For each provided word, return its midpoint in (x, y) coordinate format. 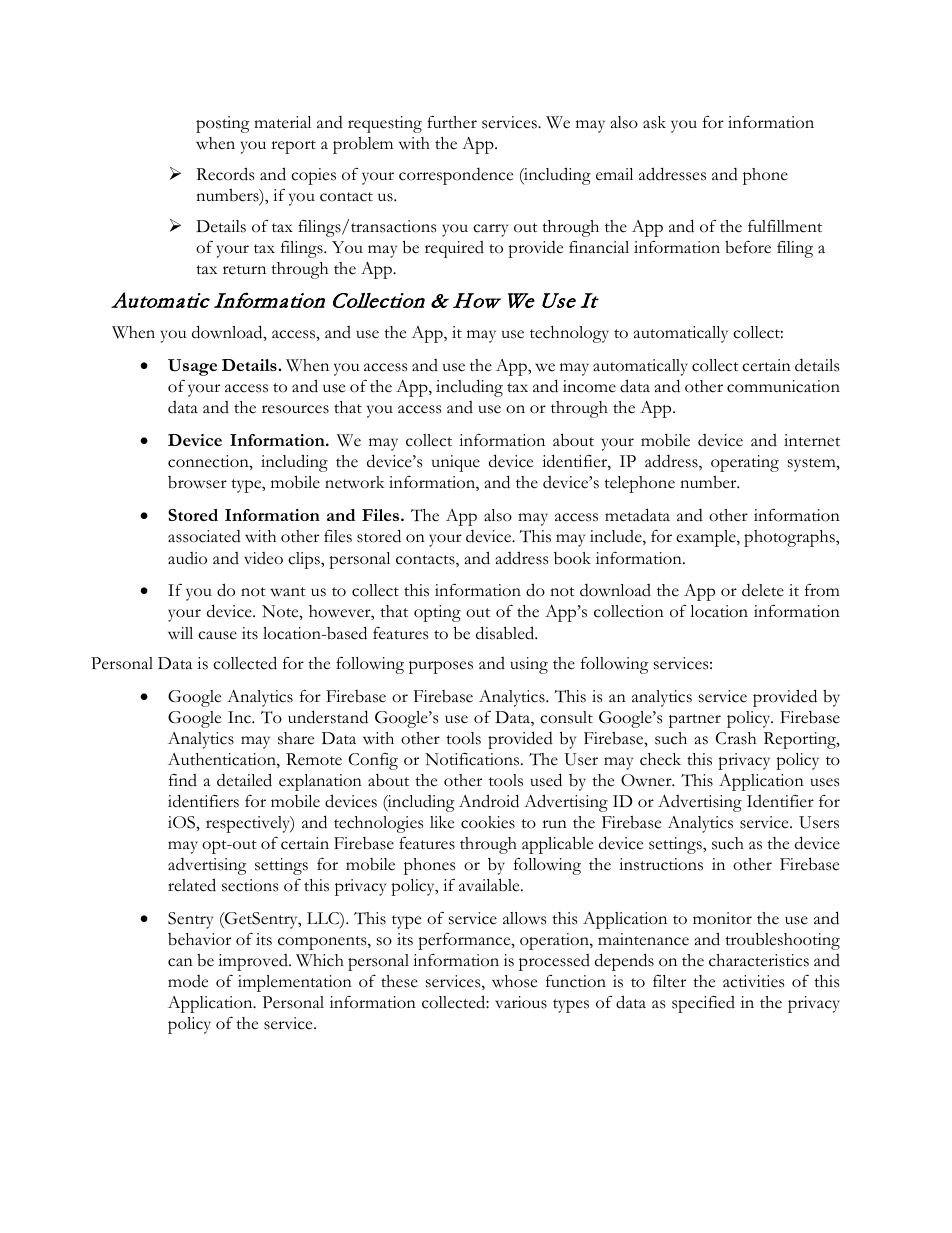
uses (824, 782)
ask (654, 122)
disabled (506, 633)
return (244, 270)
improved (254, 962)
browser (197, 482)
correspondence (456, 176)
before (748, 247)
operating (745, 463)
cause (217, 635)
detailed (244, 780)
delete (763, 590)
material (282, 122)
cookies (488, 822)
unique (456, 463)
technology (569, 334)
